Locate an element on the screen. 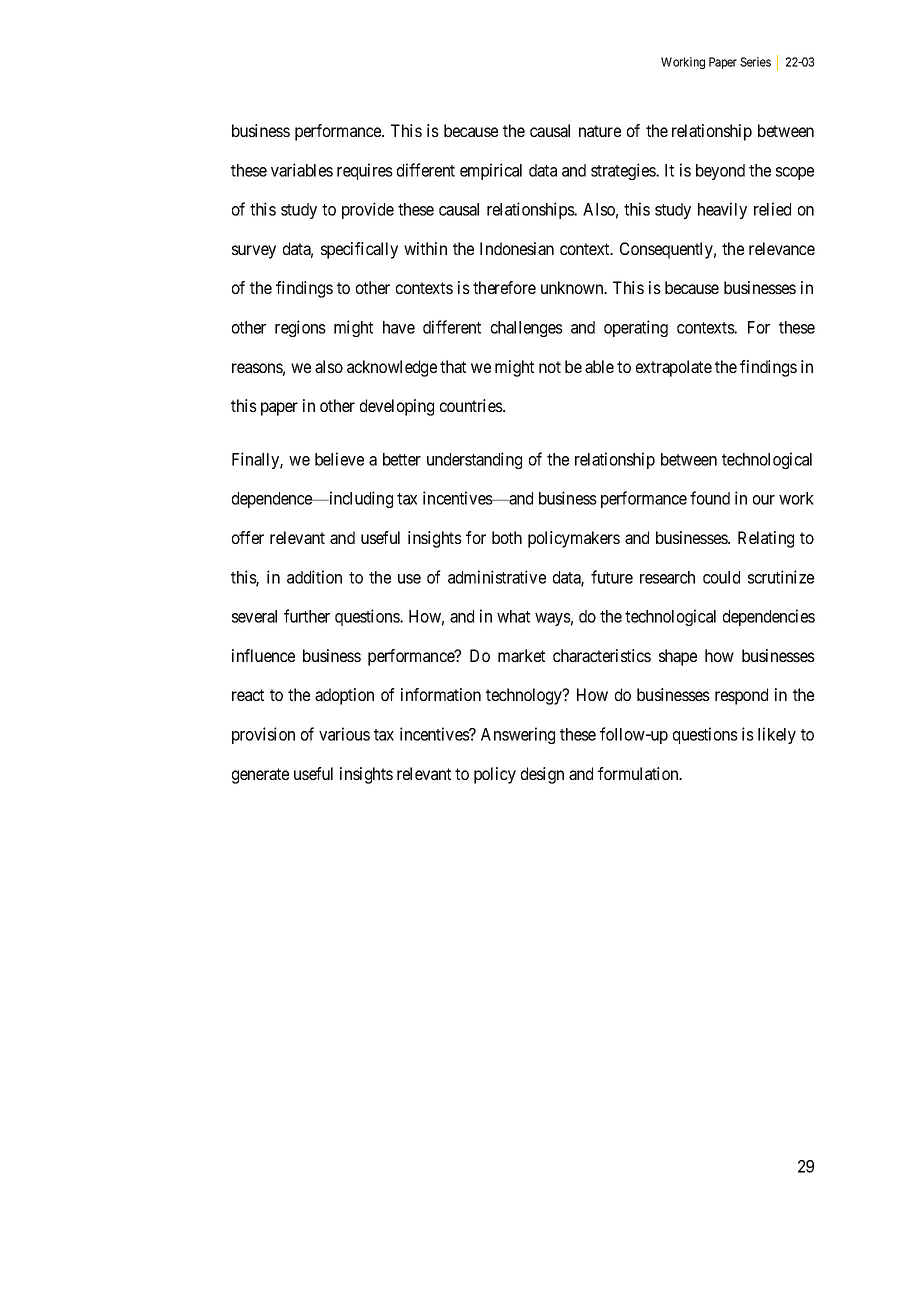  administrative is located at coordinates (497, 577).
